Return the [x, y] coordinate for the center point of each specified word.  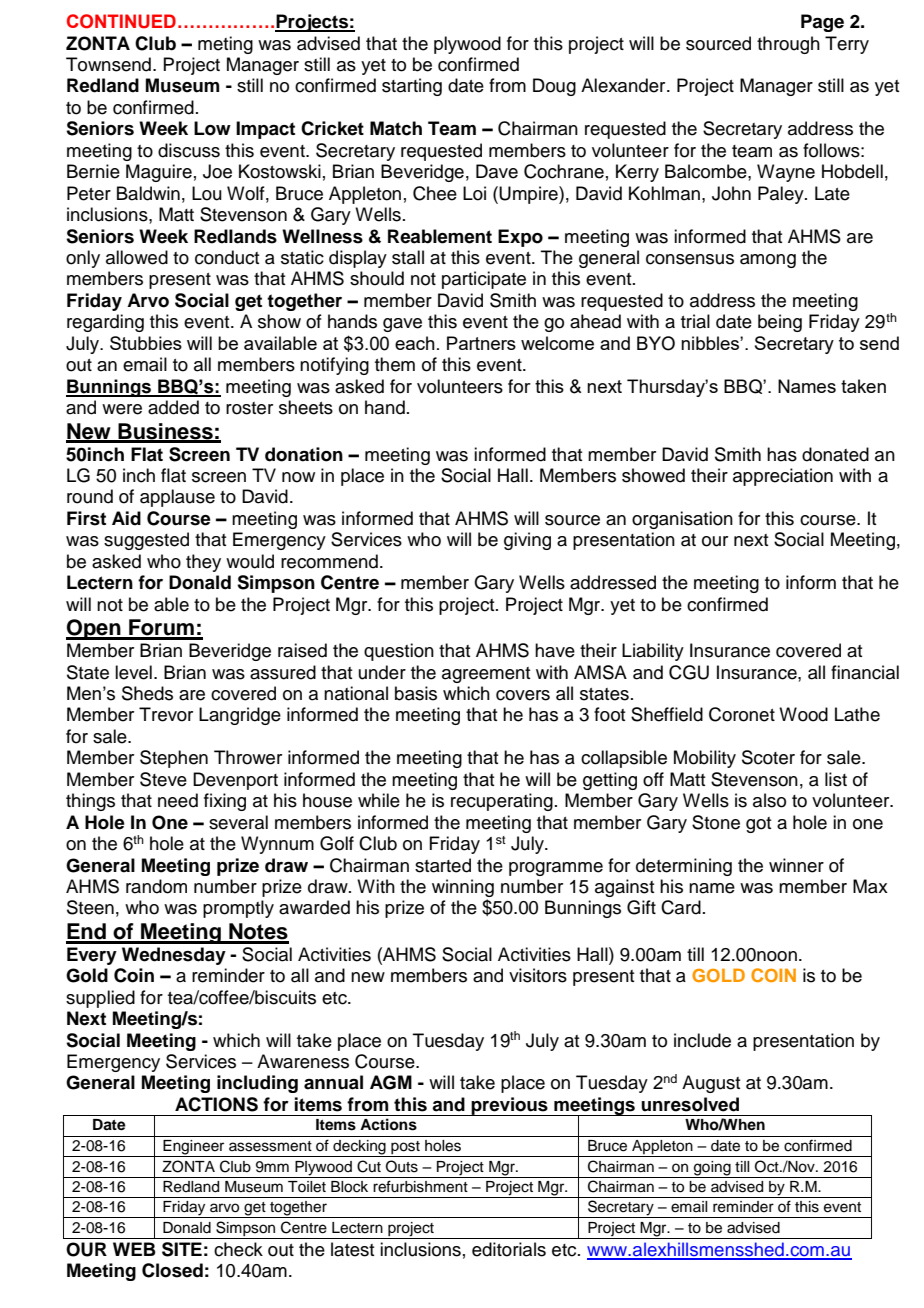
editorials [509, 1249]
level [133, 672]
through [788, 45]
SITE [182, 1249]
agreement [486, 675]
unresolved [690, 1104]
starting [412, 87]
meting [225, 45]
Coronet [742, 714]
